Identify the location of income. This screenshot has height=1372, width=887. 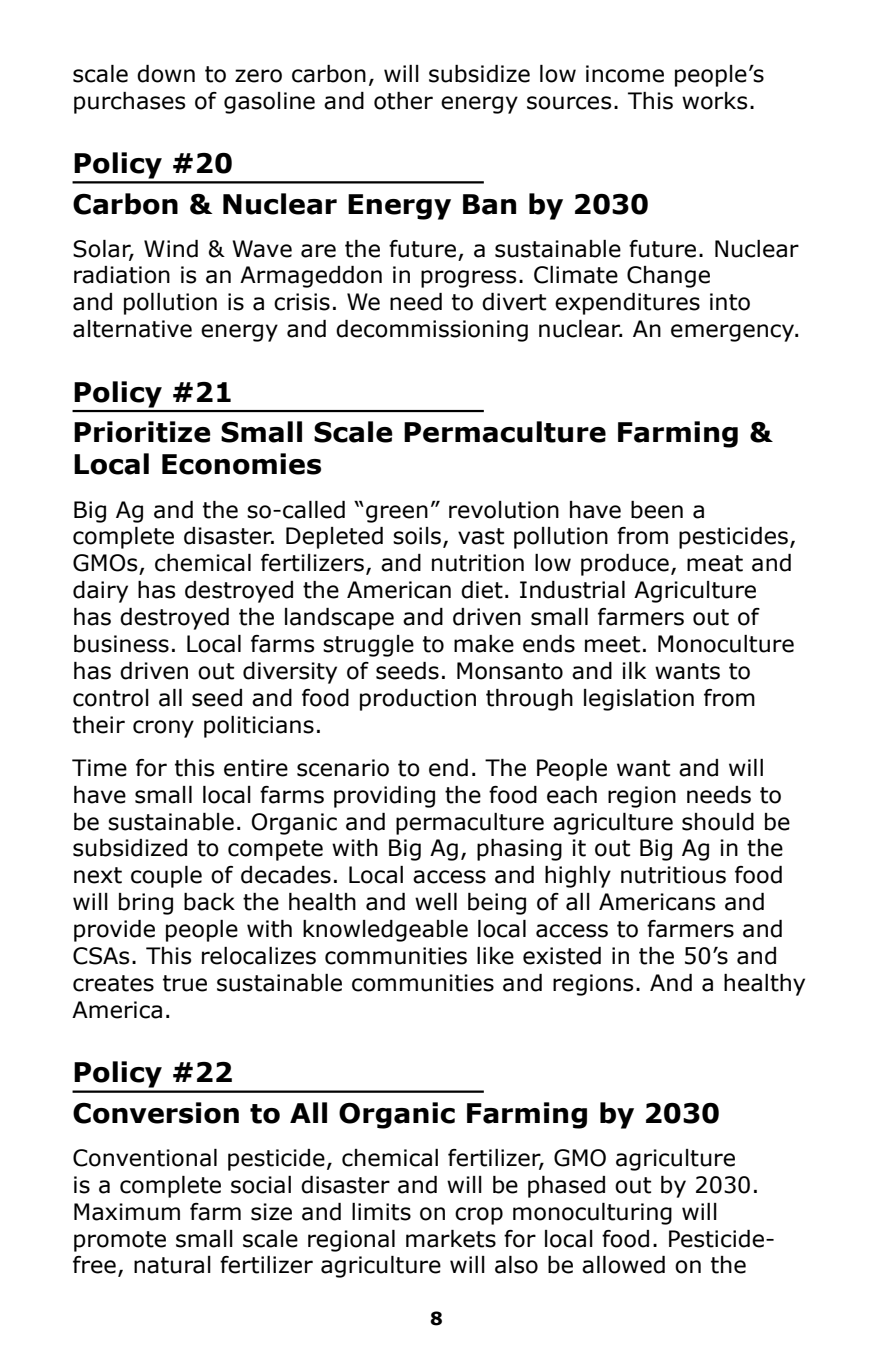
(625, 74).
